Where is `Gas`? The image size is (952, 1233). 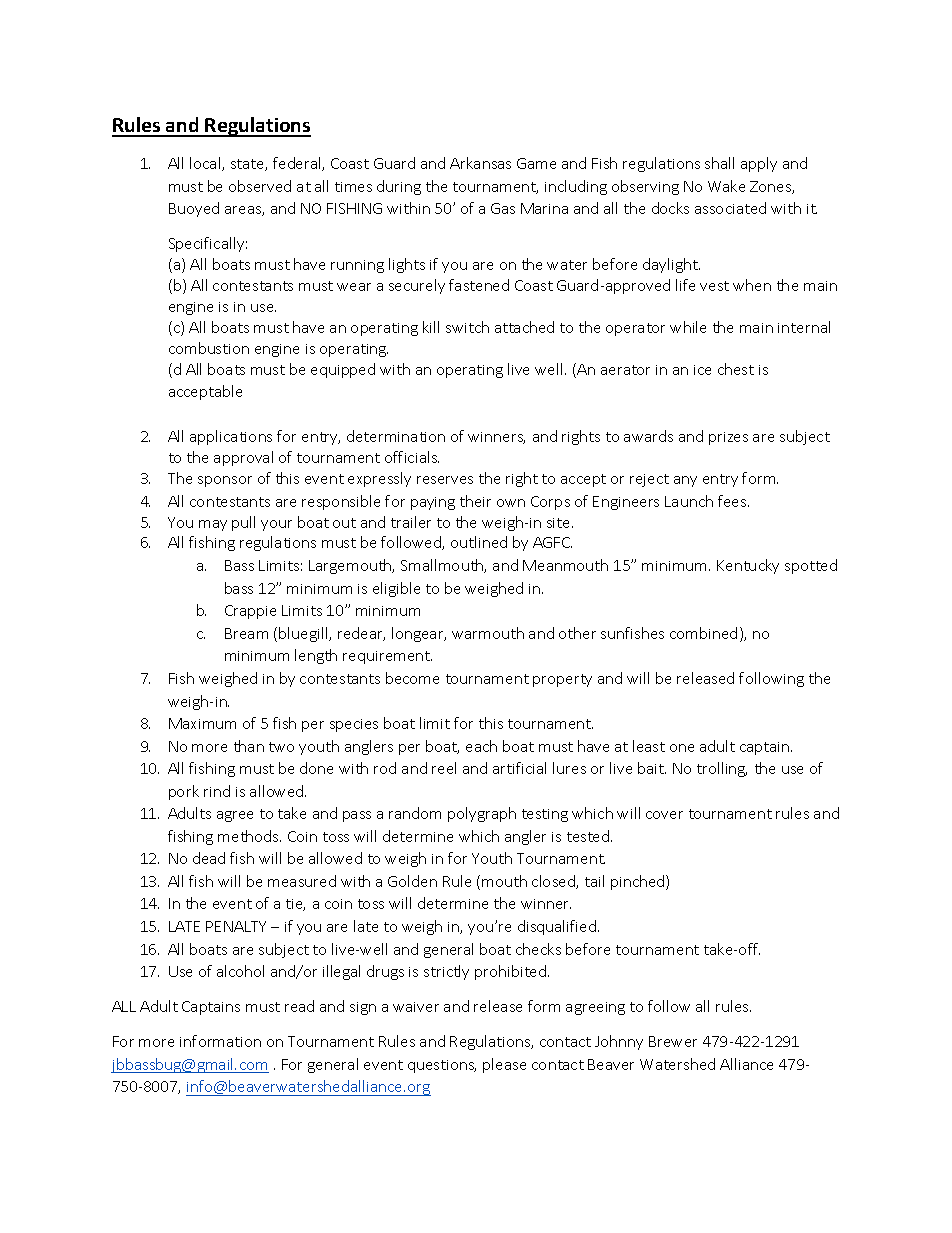
Gas is located at coordinates (503, 208).
